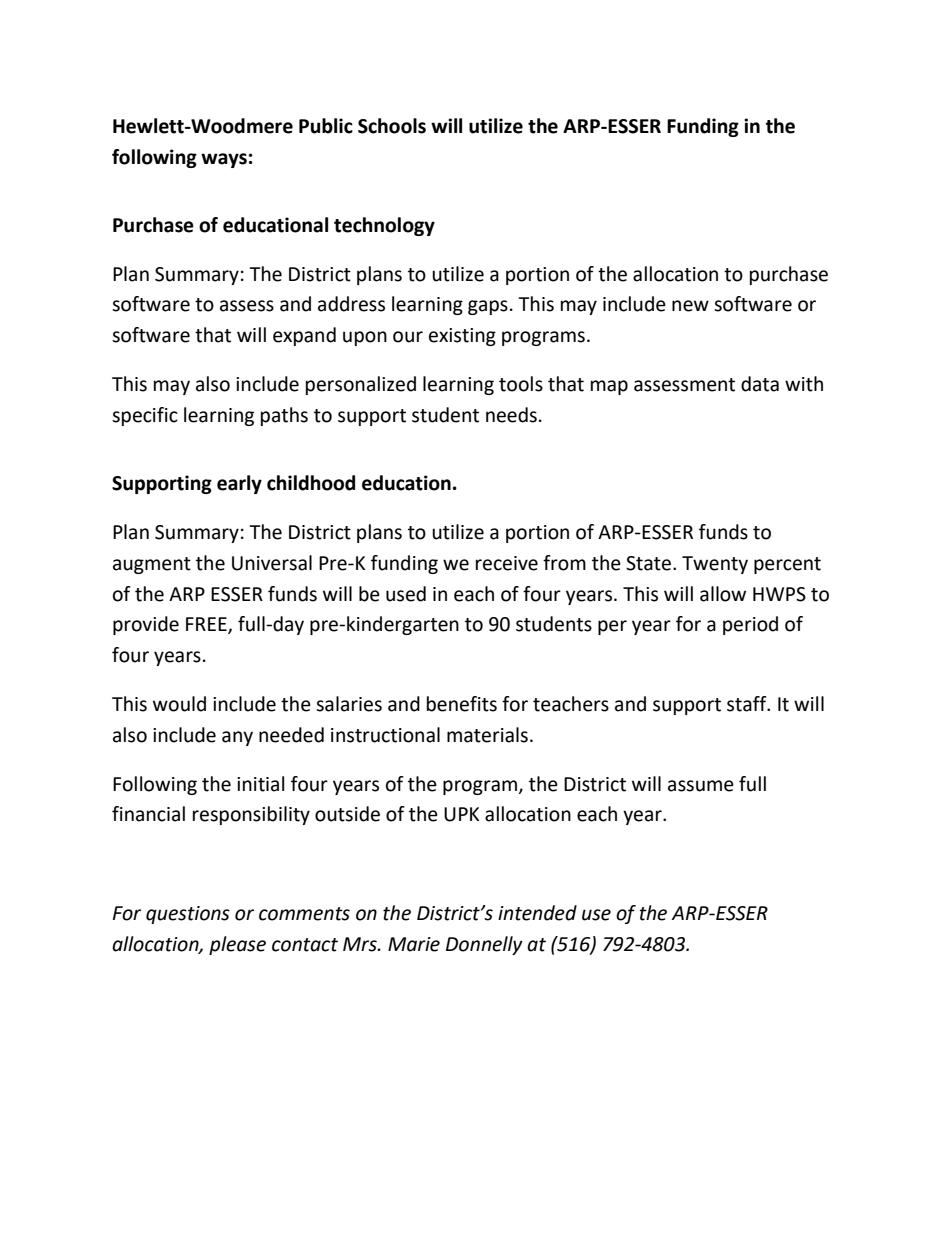 The height and width of the image is (1233, 952). What do you see at coordinates (392, 126) in the image?
I see `Schools` at bounding box center [392, 126].
